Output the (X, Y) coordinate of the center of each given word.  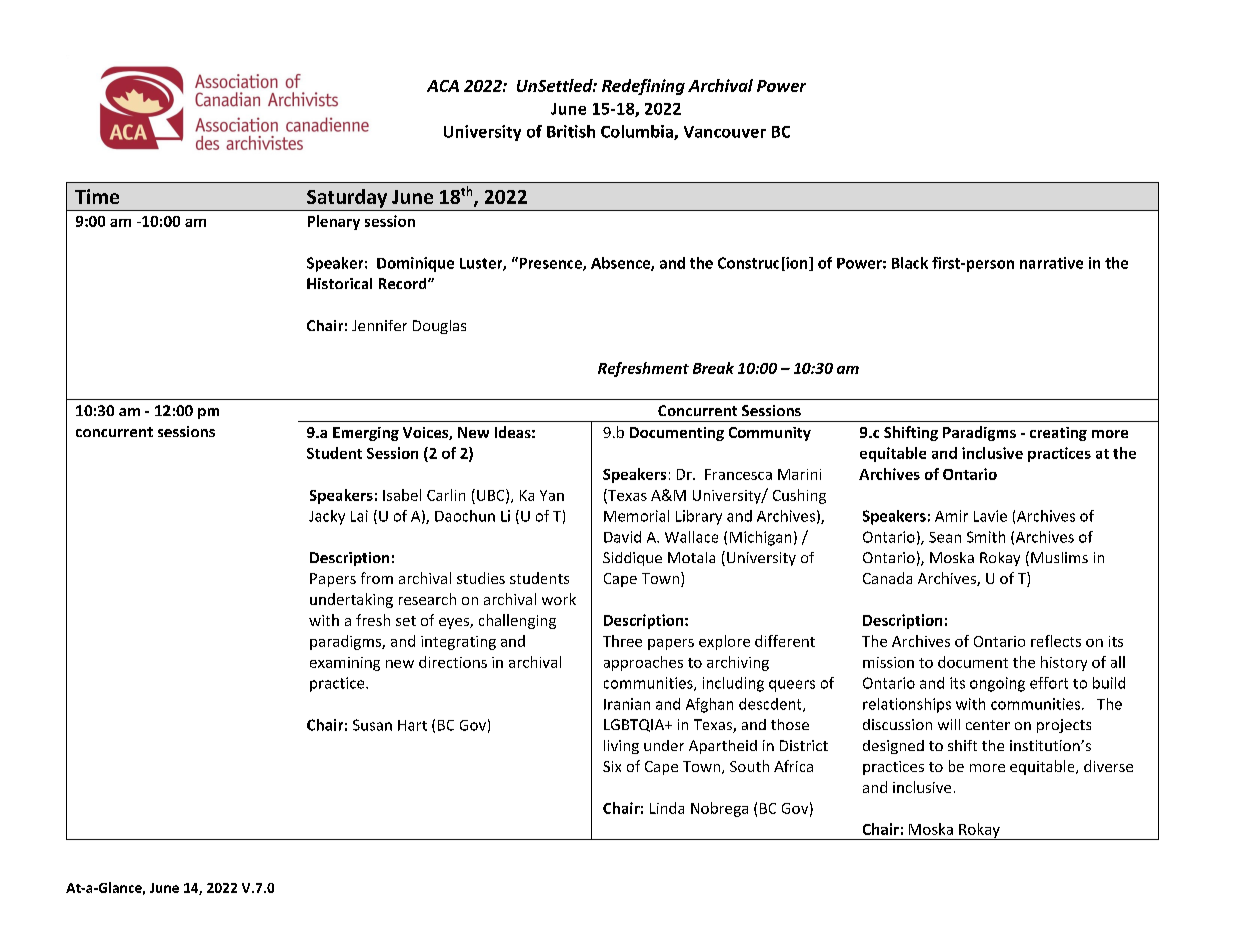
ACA (443, 86)
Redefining (643, 87)
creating (1058, 434)
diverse (1108, 766)
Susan (372, 725)
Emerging (366, 434)
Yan (552, 495)
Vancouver (725, 132)
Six (612, 766)
